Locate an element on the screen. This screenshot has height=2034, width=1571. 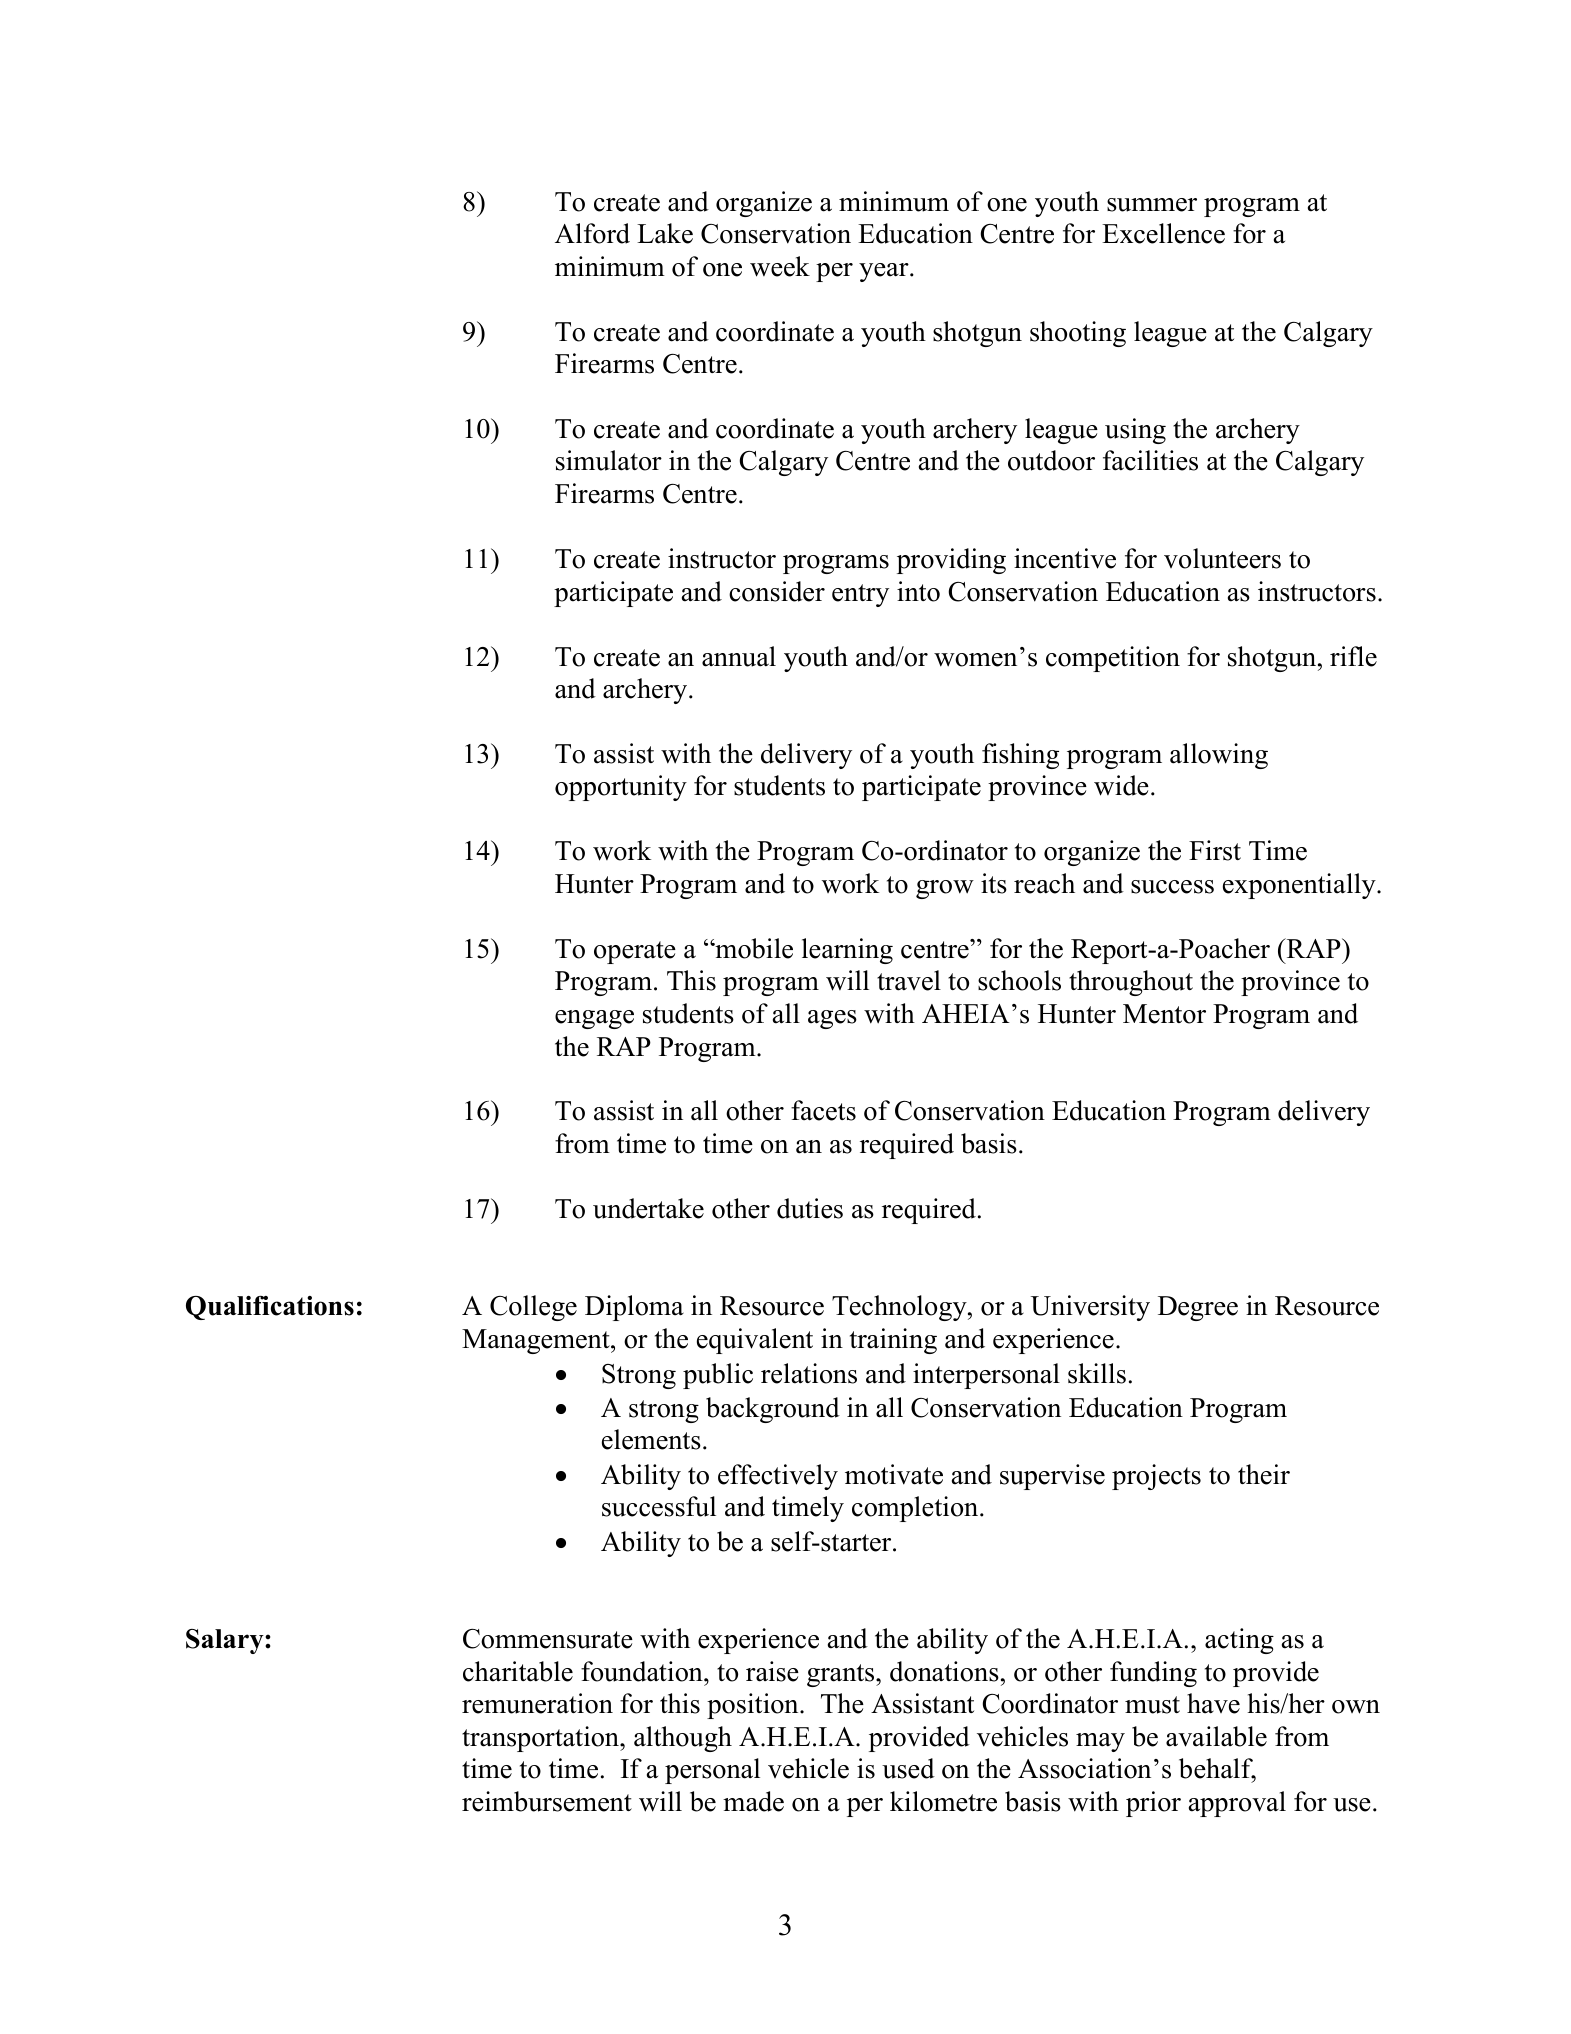
made is located at coordinates (753, 1801).
